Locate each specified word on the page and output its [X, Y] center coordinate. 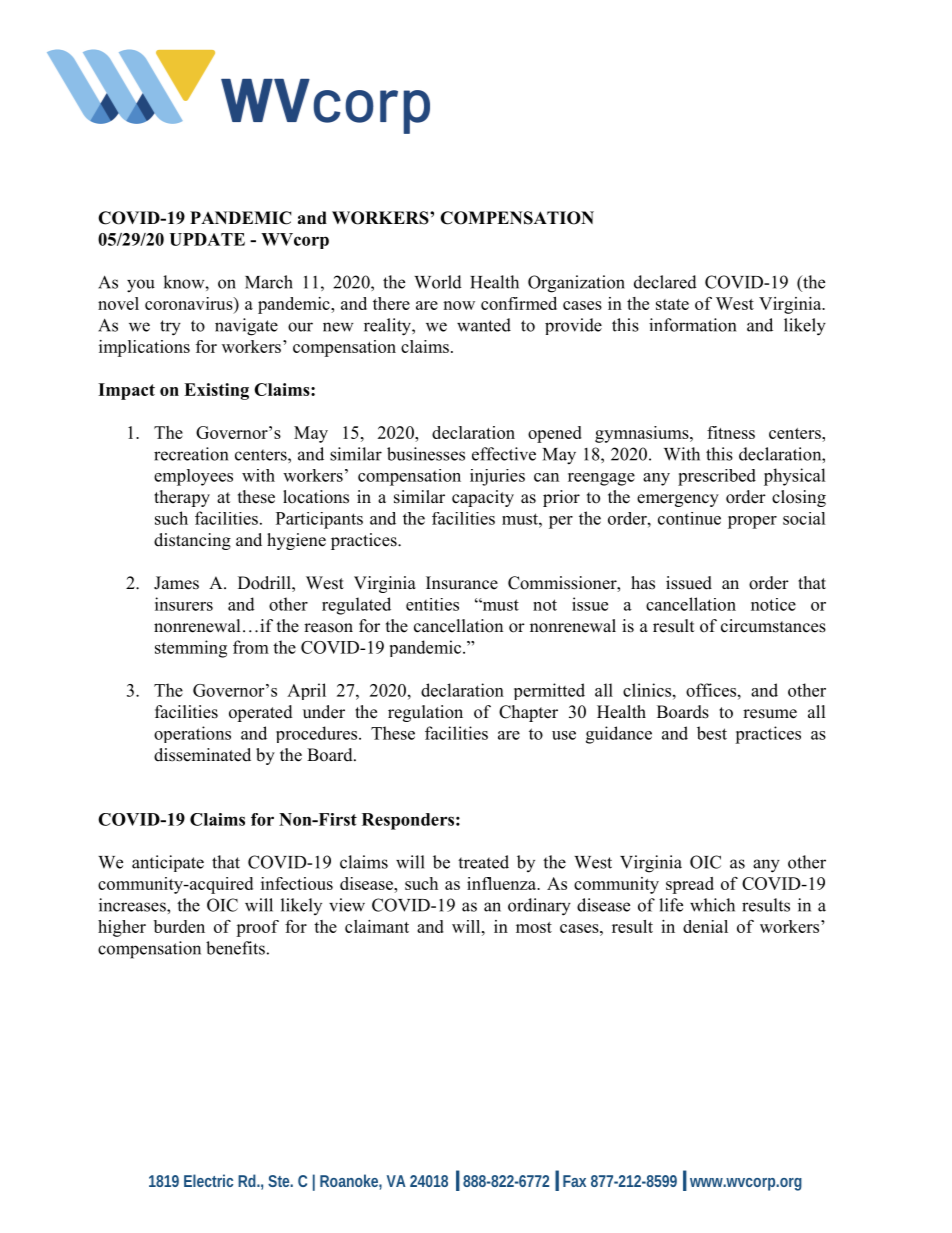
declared [665, 282]
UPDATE [207, 239]
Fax [574, 1181]
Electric [208, 1180]
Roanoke [351, 1182]
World [438, 282]
